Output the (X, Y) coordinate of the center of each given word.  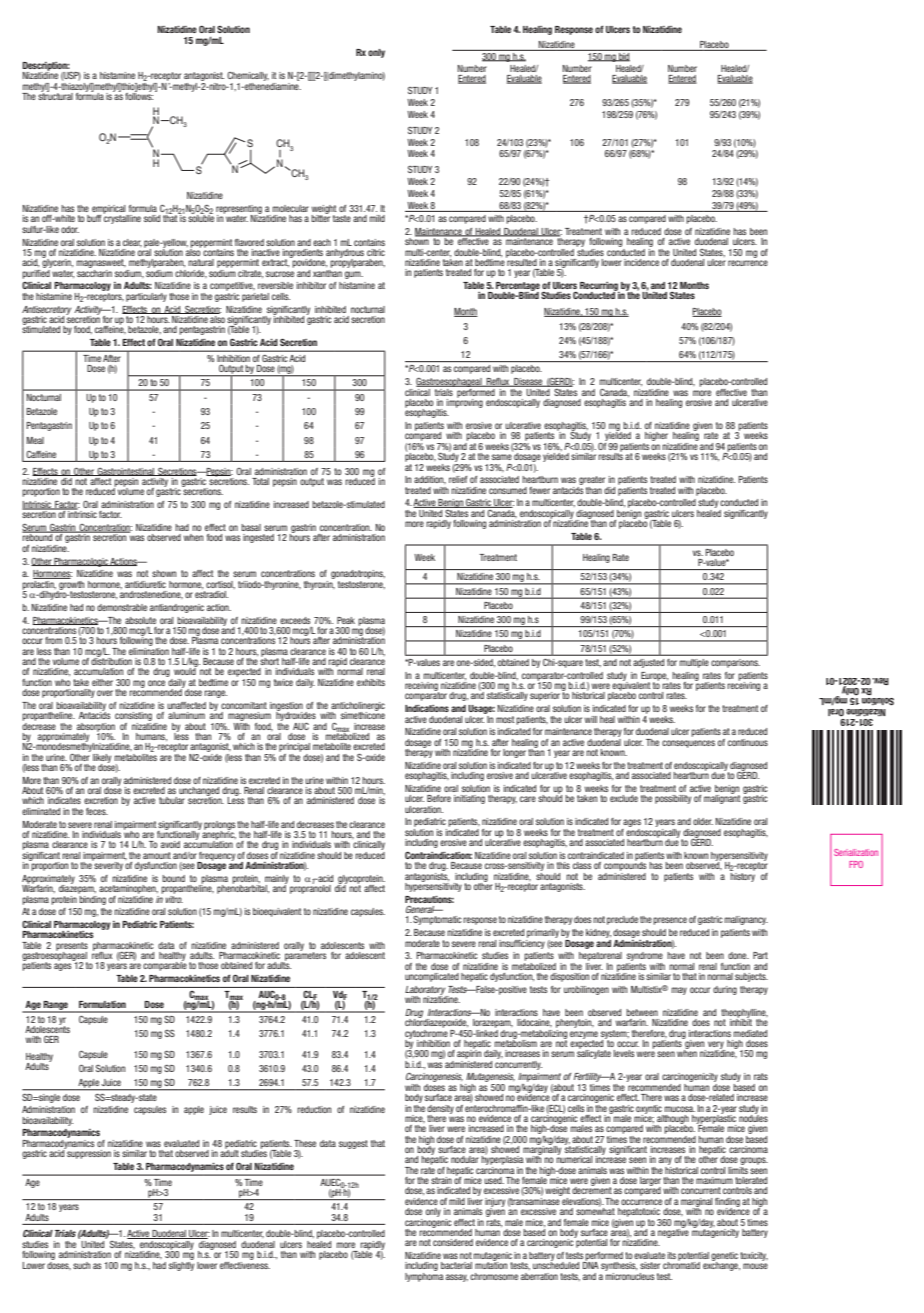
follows (139, 95)
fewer (539, 490)
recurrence (748, 263)
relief (458, 479)
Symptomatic (437, 920)
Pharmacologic (81, 562)
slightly (181, 1265)
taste (342, 218)
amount (157, 855)
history (742, 876)
